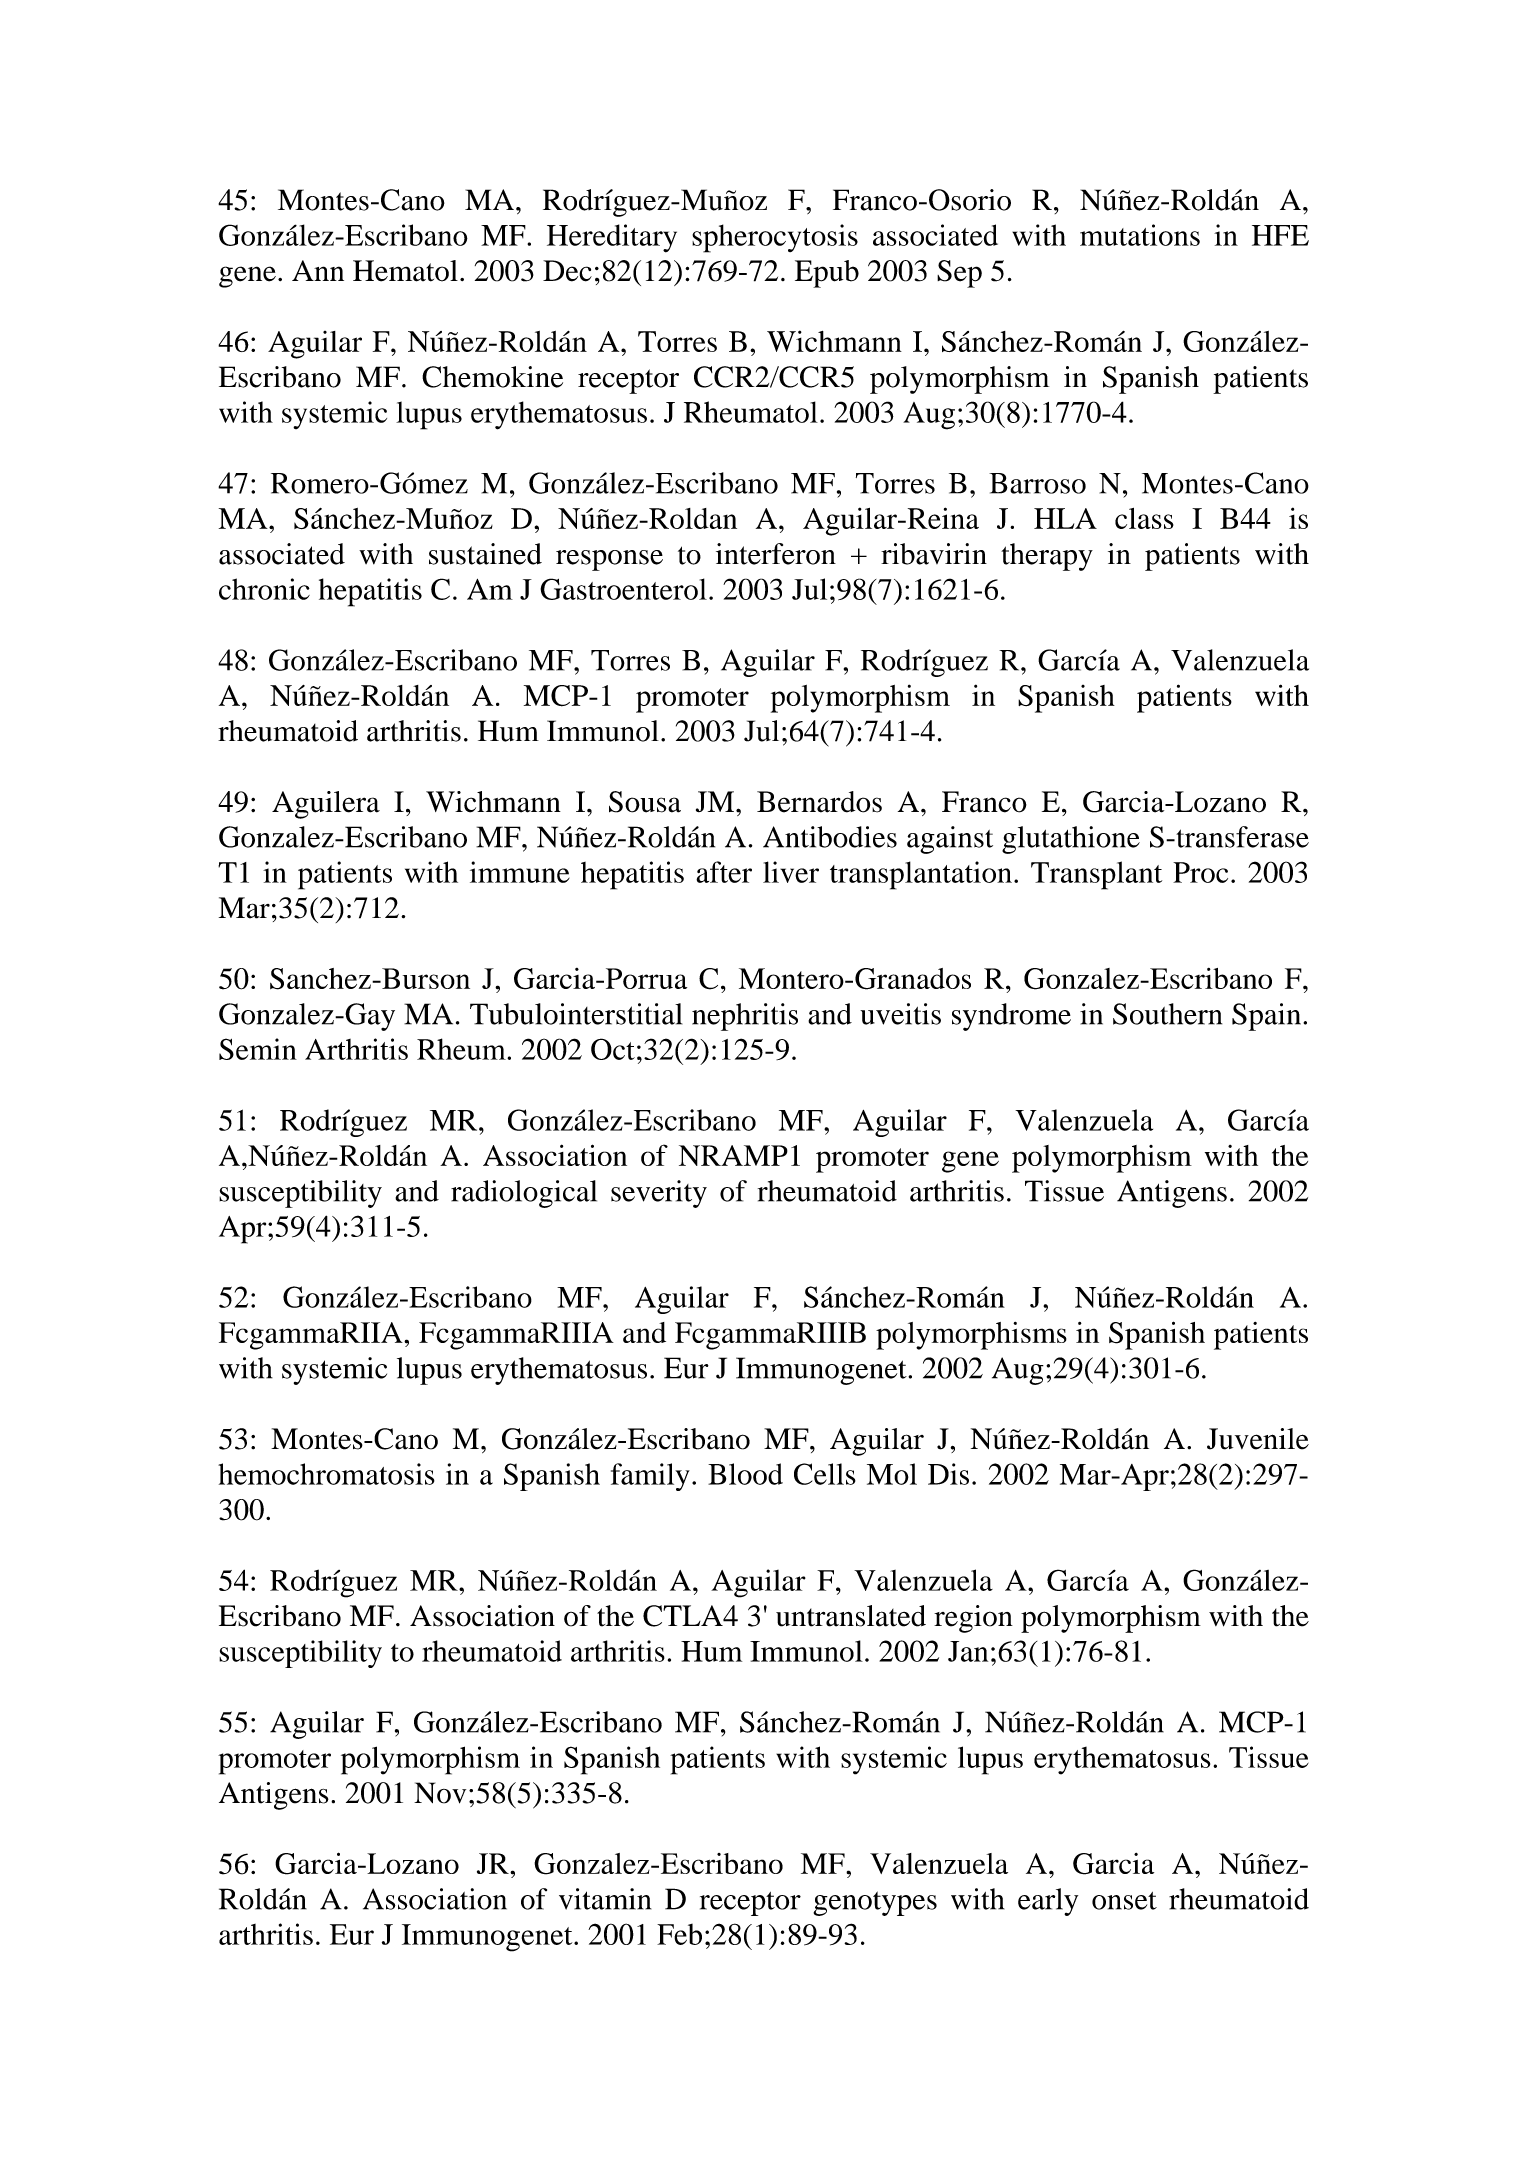 This document has width=1527, height=2160. I want to click on liver, so click(791, 872).
